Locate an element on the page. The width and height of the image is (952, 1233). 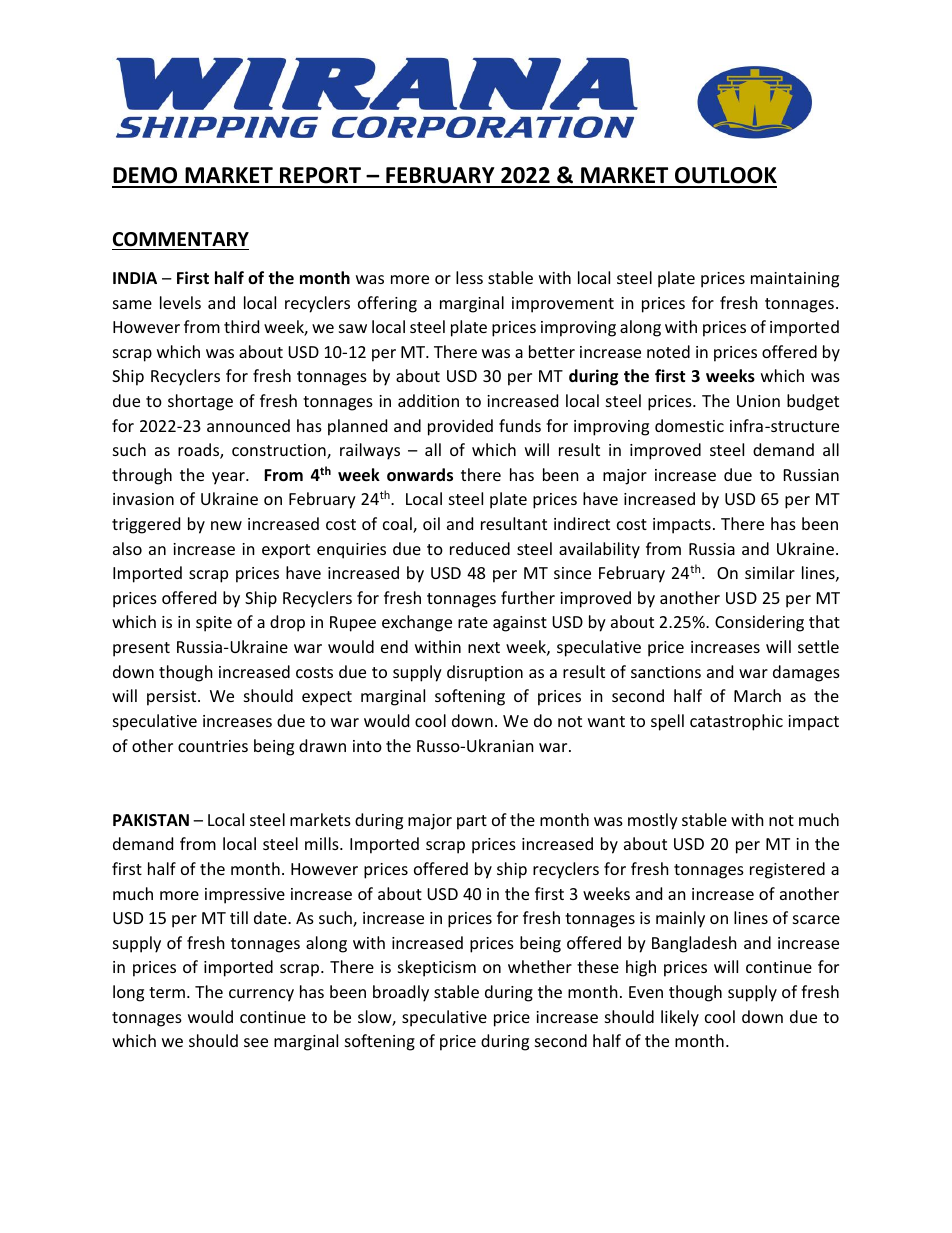
likely is located at coordinates (680, 1018).
